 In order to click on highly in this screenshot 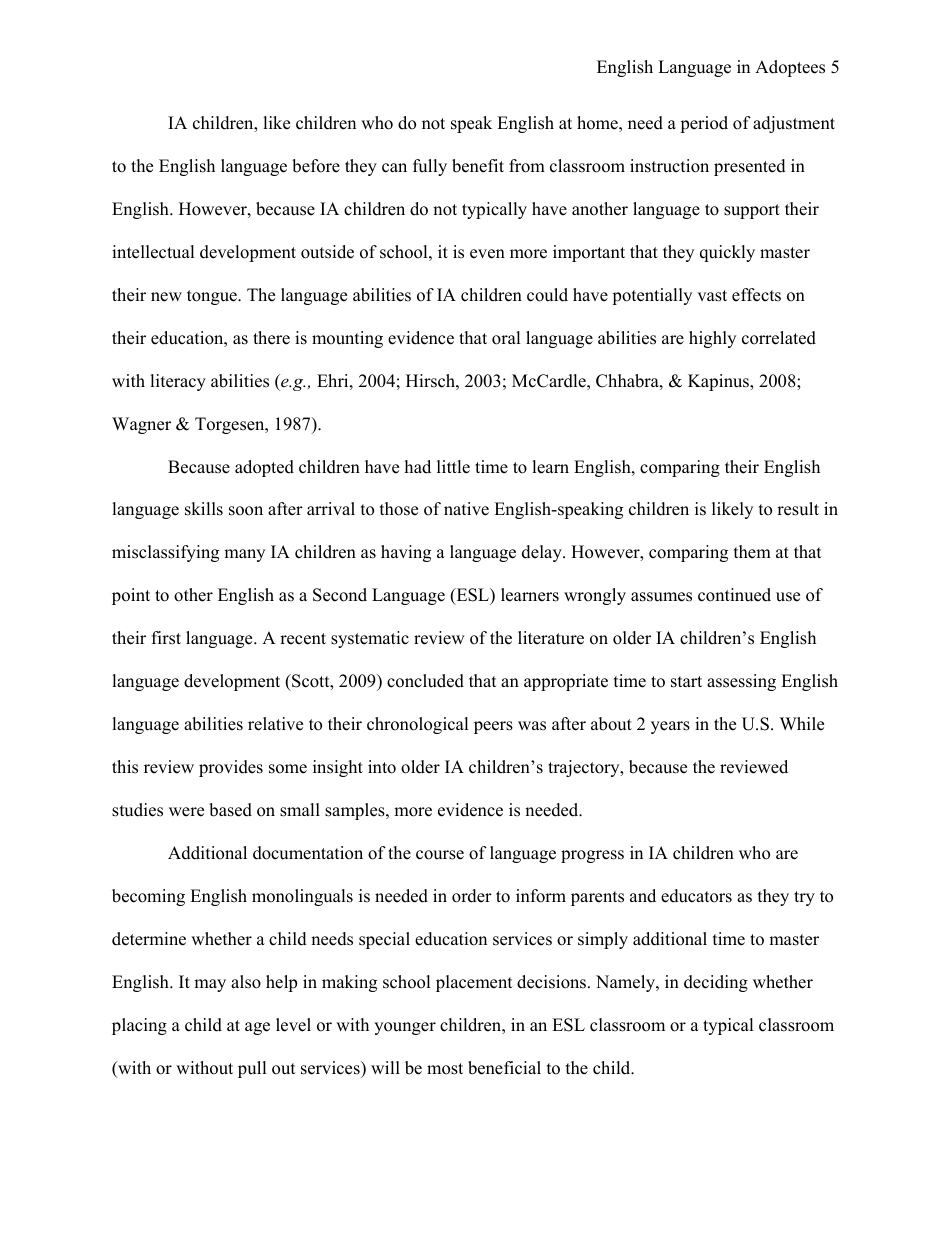, I will do `click(712, 339)`.
